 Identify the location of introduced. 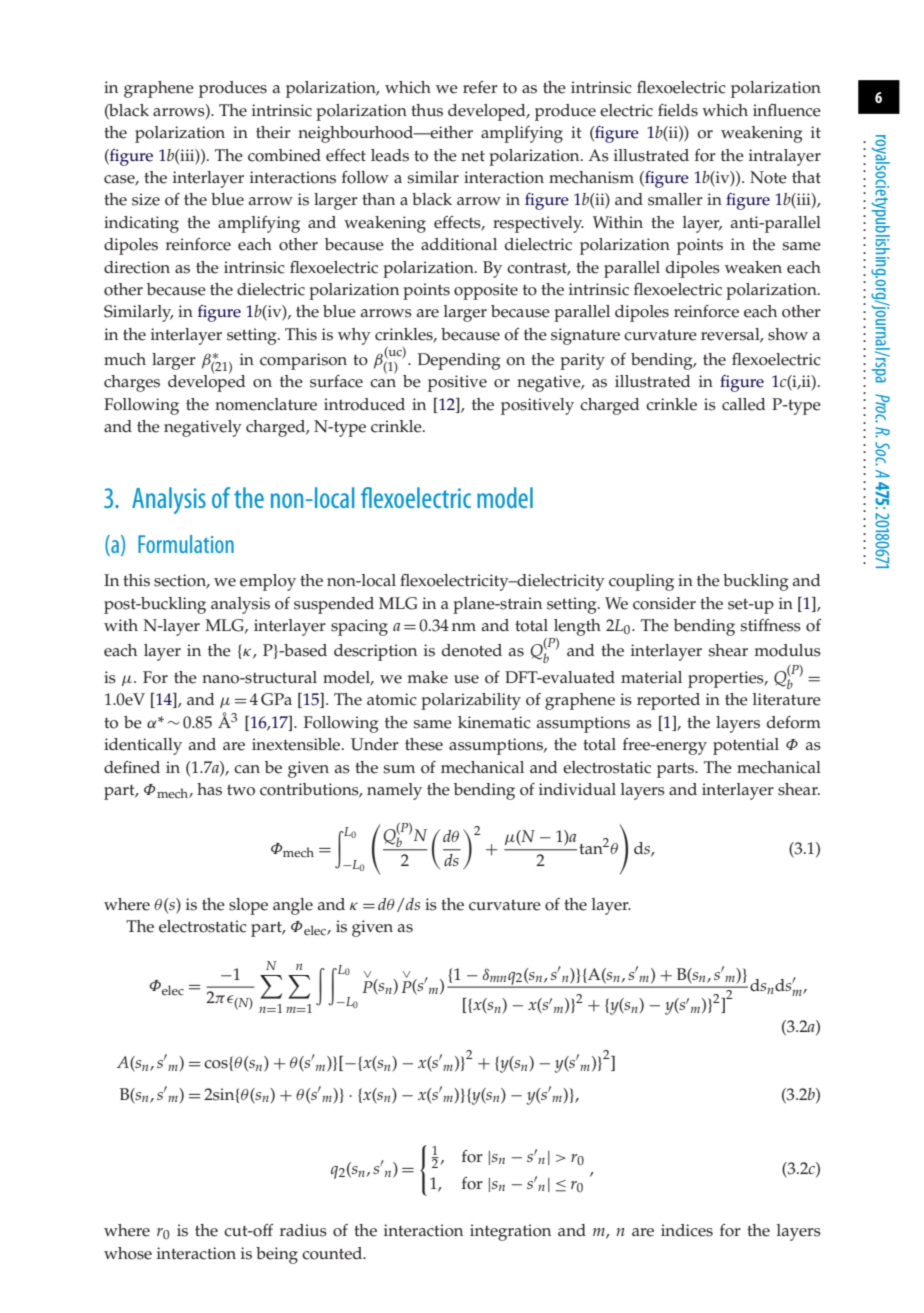
(364, 404).
